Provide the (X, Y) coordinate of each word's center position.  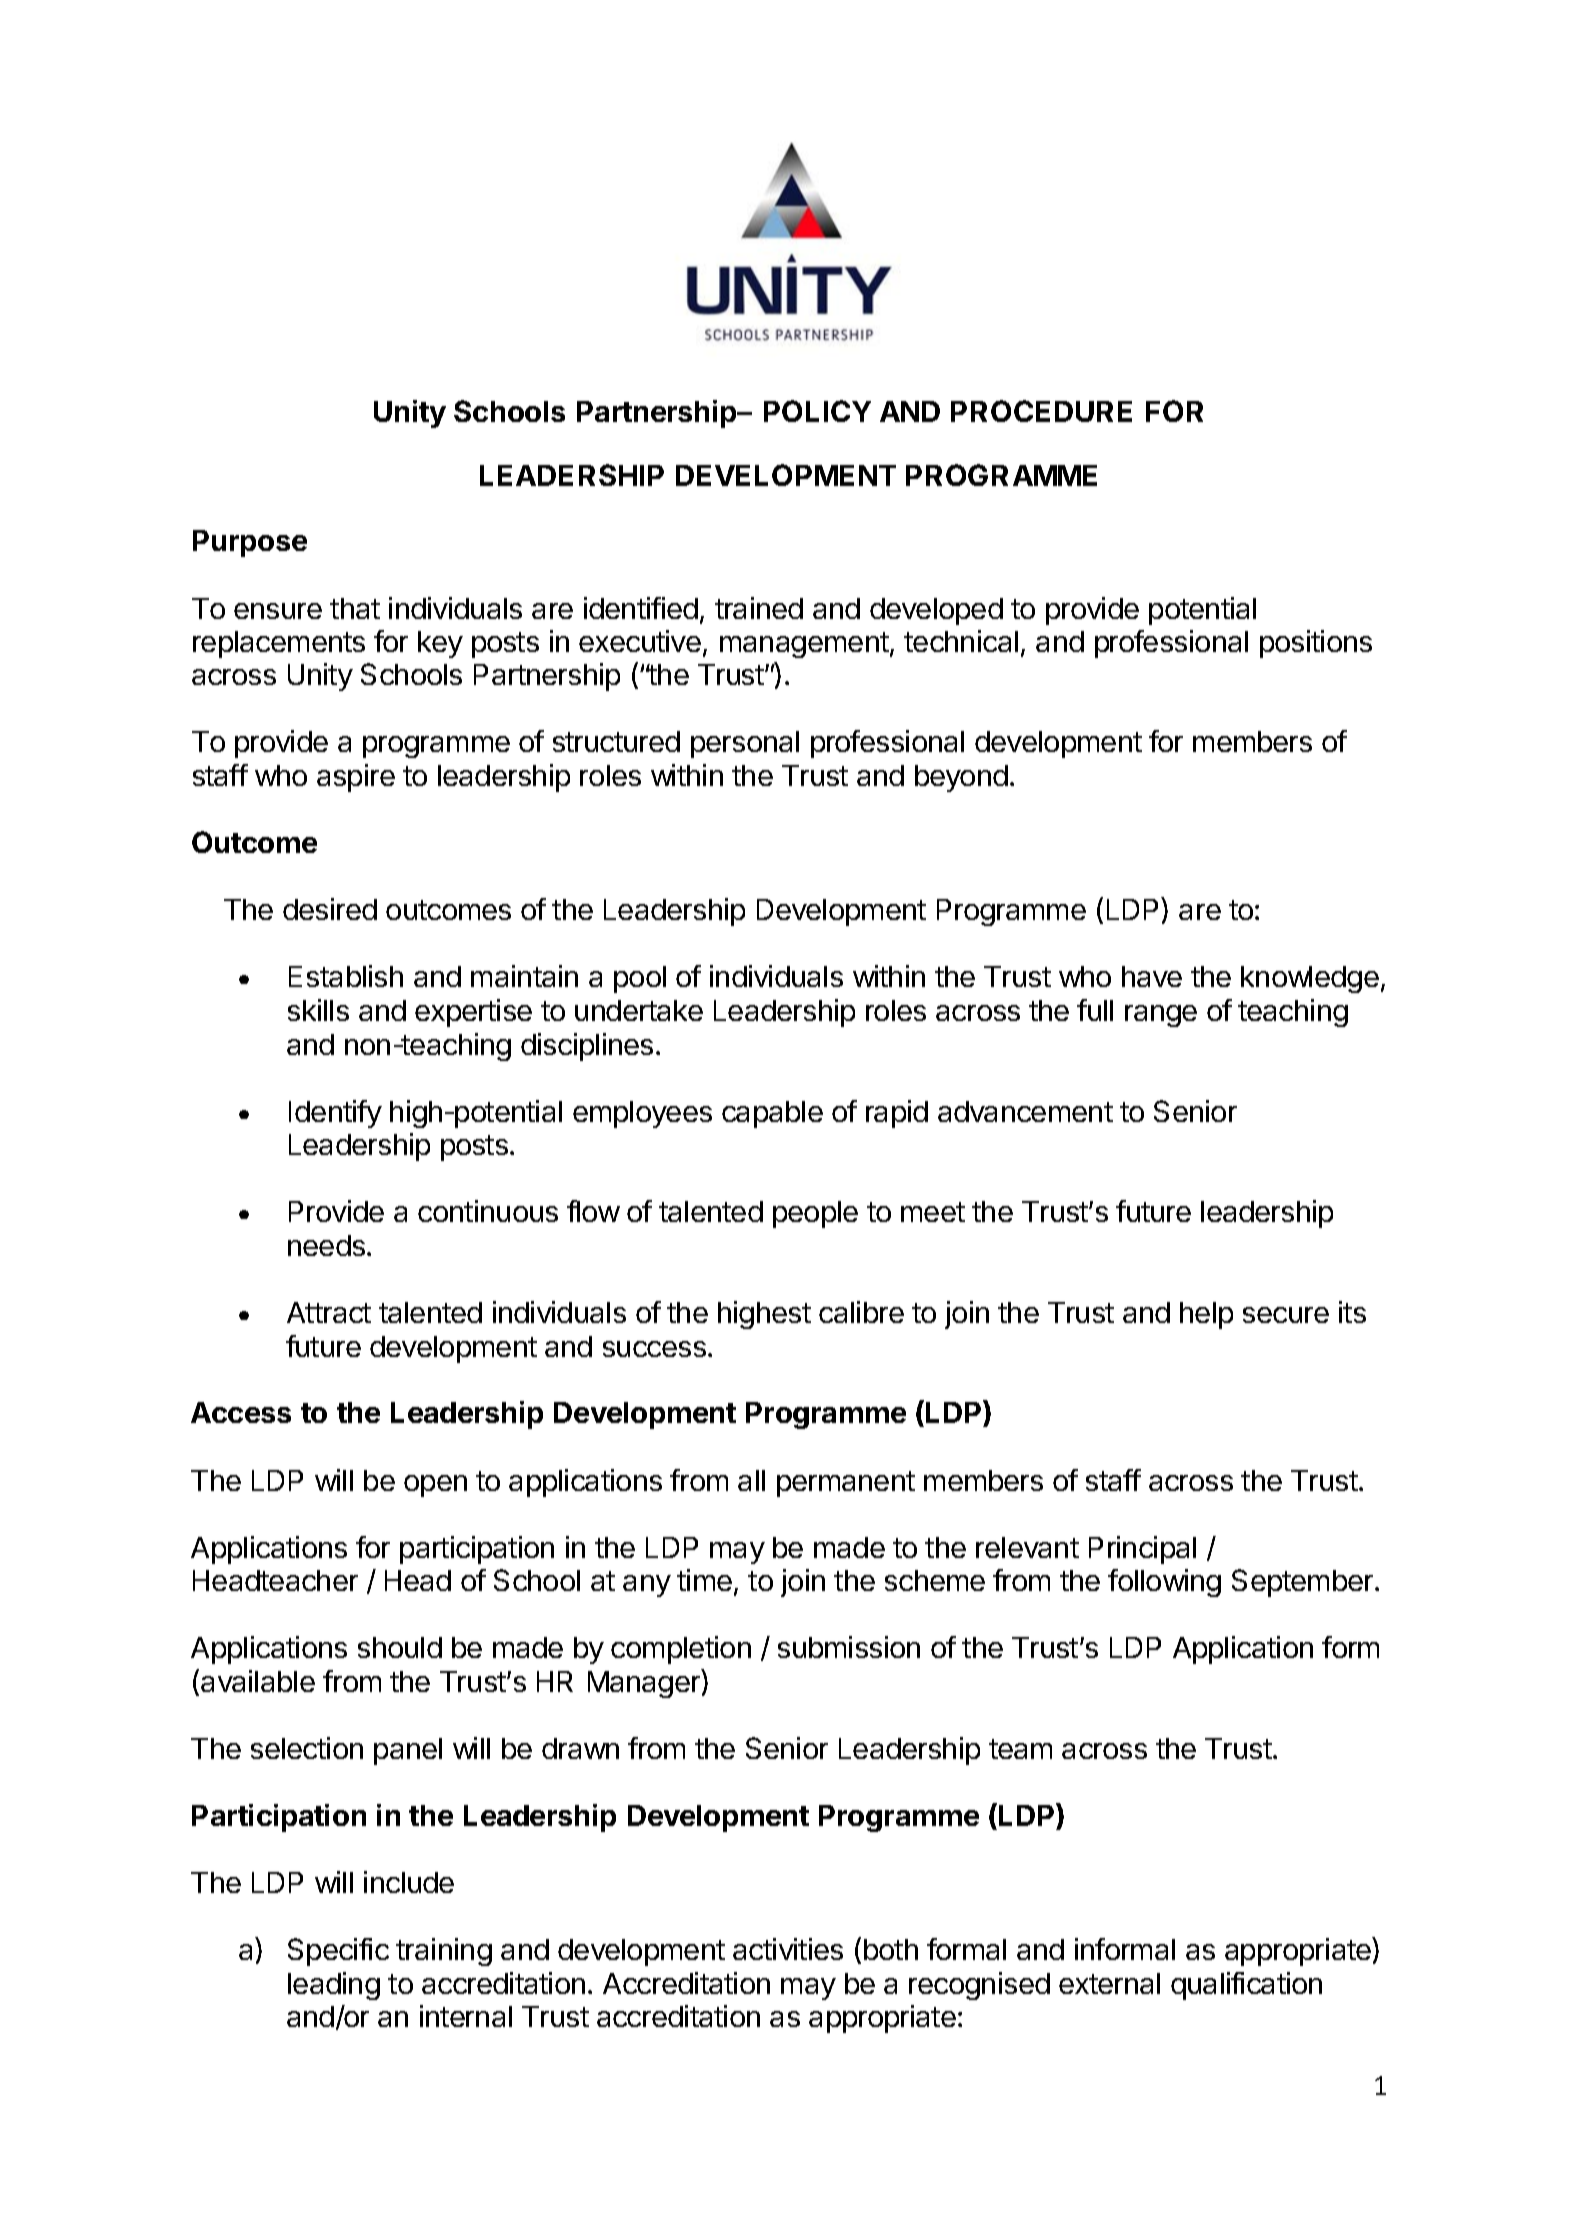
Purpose (250, 543)
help (1206, 1315)
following (1164, 1583)
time (704, 1580)
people (815, 1214)
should (400, 1647)
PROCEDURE (1041, 411)
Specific (338, 1952)
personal (745, 744)
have (1152, 976)
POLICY (817, 411)
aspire (356, 778)
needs (326, 1245)
